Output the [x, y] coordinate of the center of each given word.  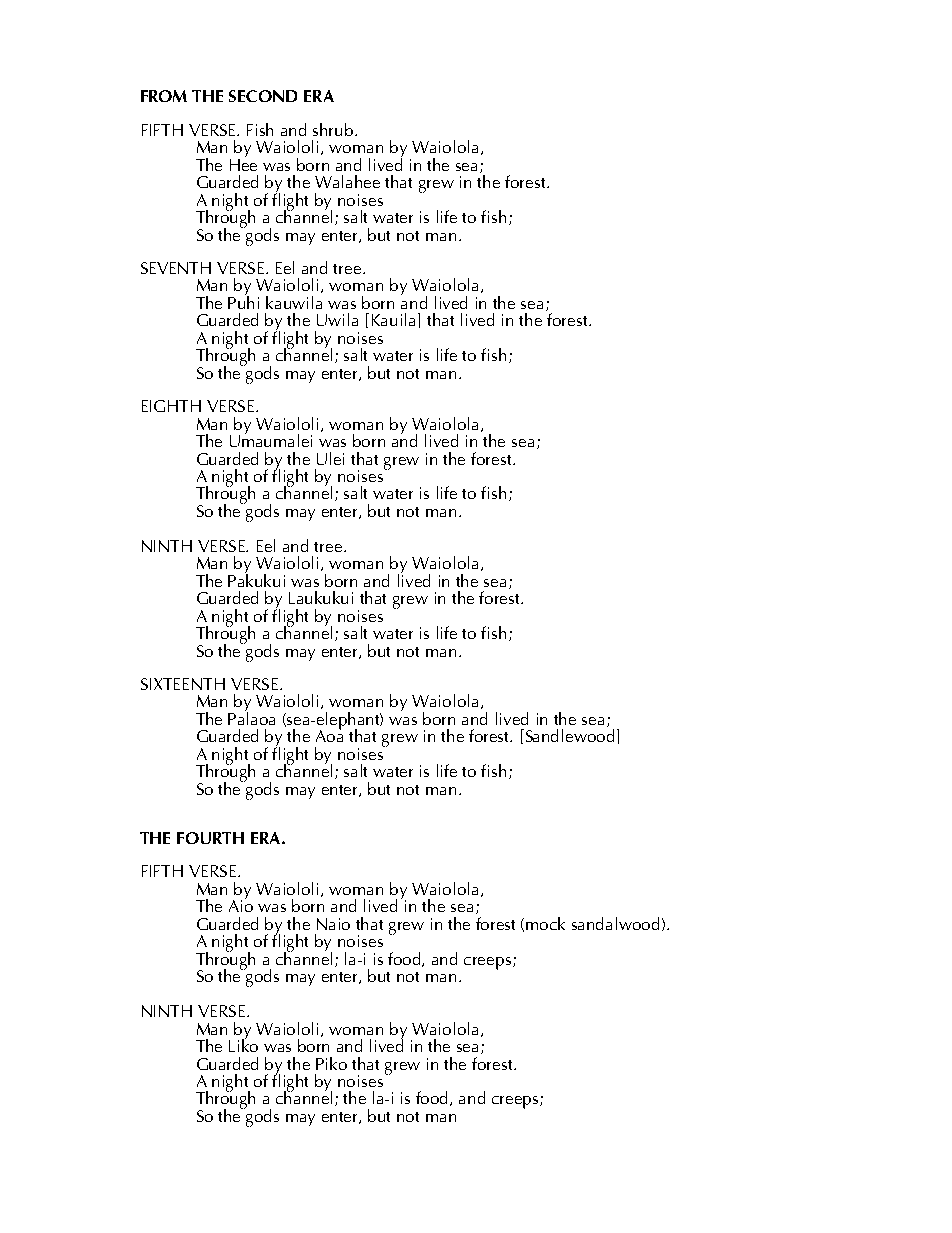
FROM [164, 96]
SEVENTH [176, 268]
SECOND [263, 96]
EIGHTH [171, 406]
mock [545, 923]
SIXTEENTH [183, 684]
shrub [334, 129]
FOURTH [210, 838]
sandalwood [615, 923]
